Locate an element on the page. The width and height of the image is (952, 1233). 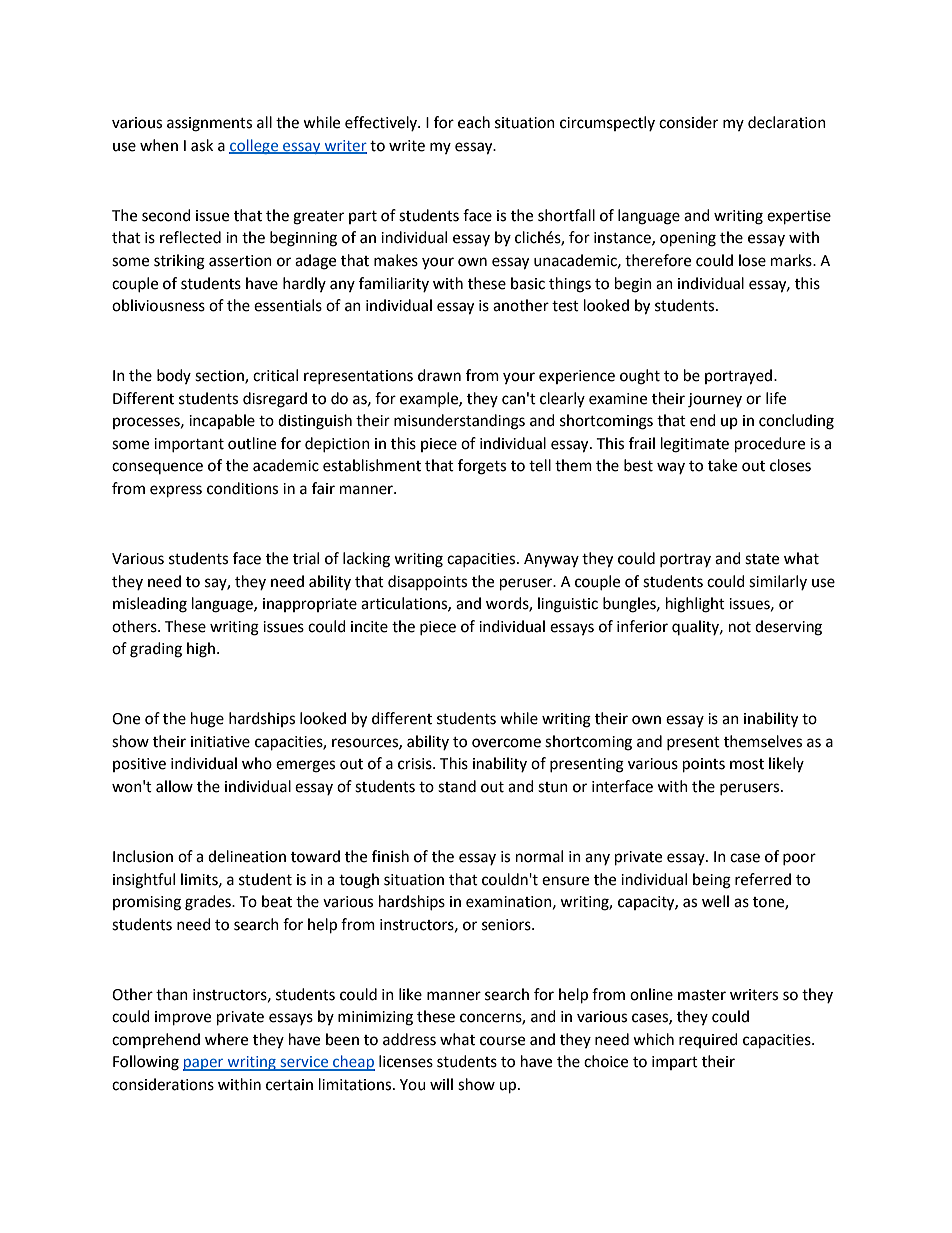
each is located at coordinates (474, 122).
